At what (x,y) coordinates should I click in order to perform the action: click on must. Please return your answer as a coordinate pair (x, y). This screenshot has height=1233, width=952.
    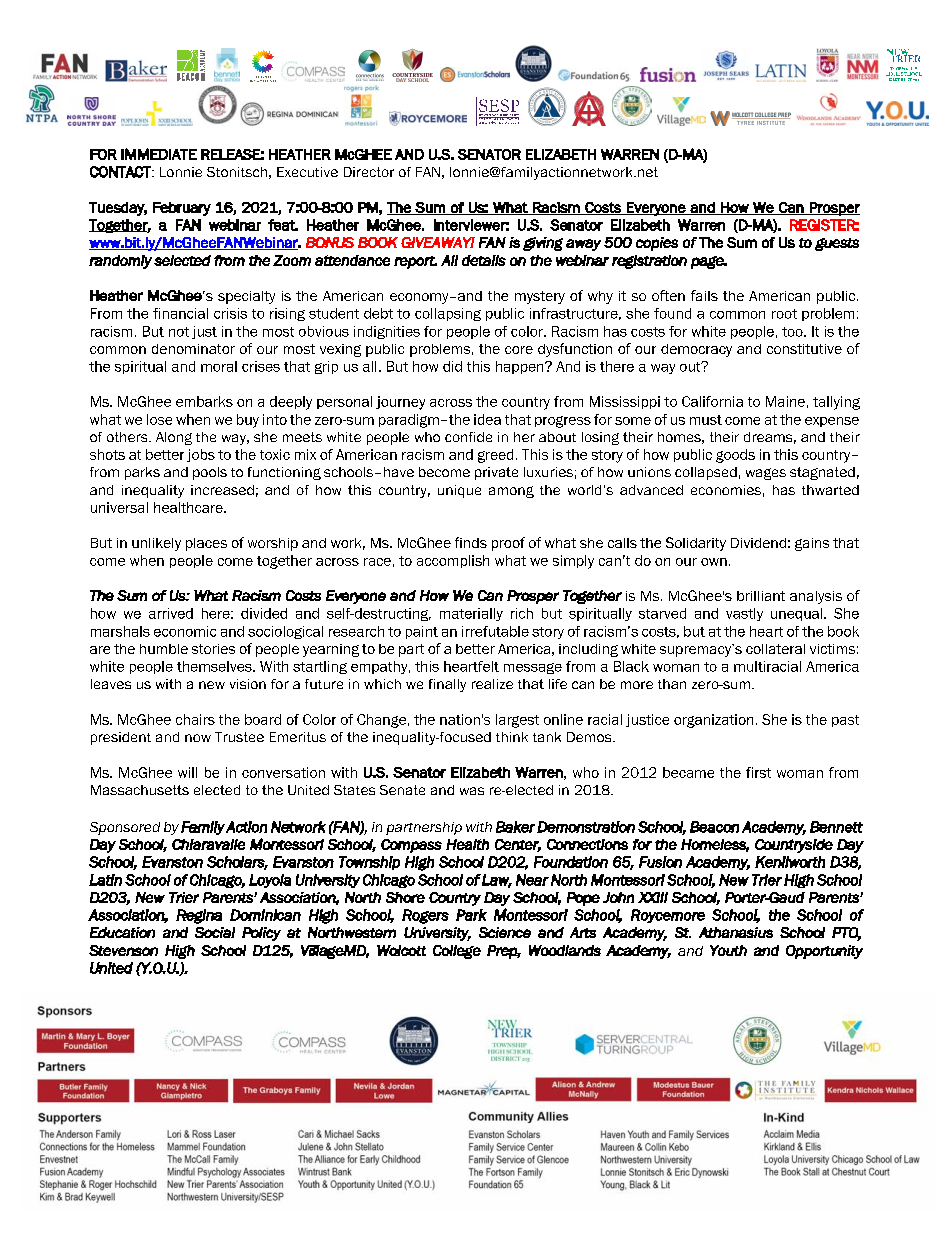
    Looking at the image, I should click on (706, 420).
